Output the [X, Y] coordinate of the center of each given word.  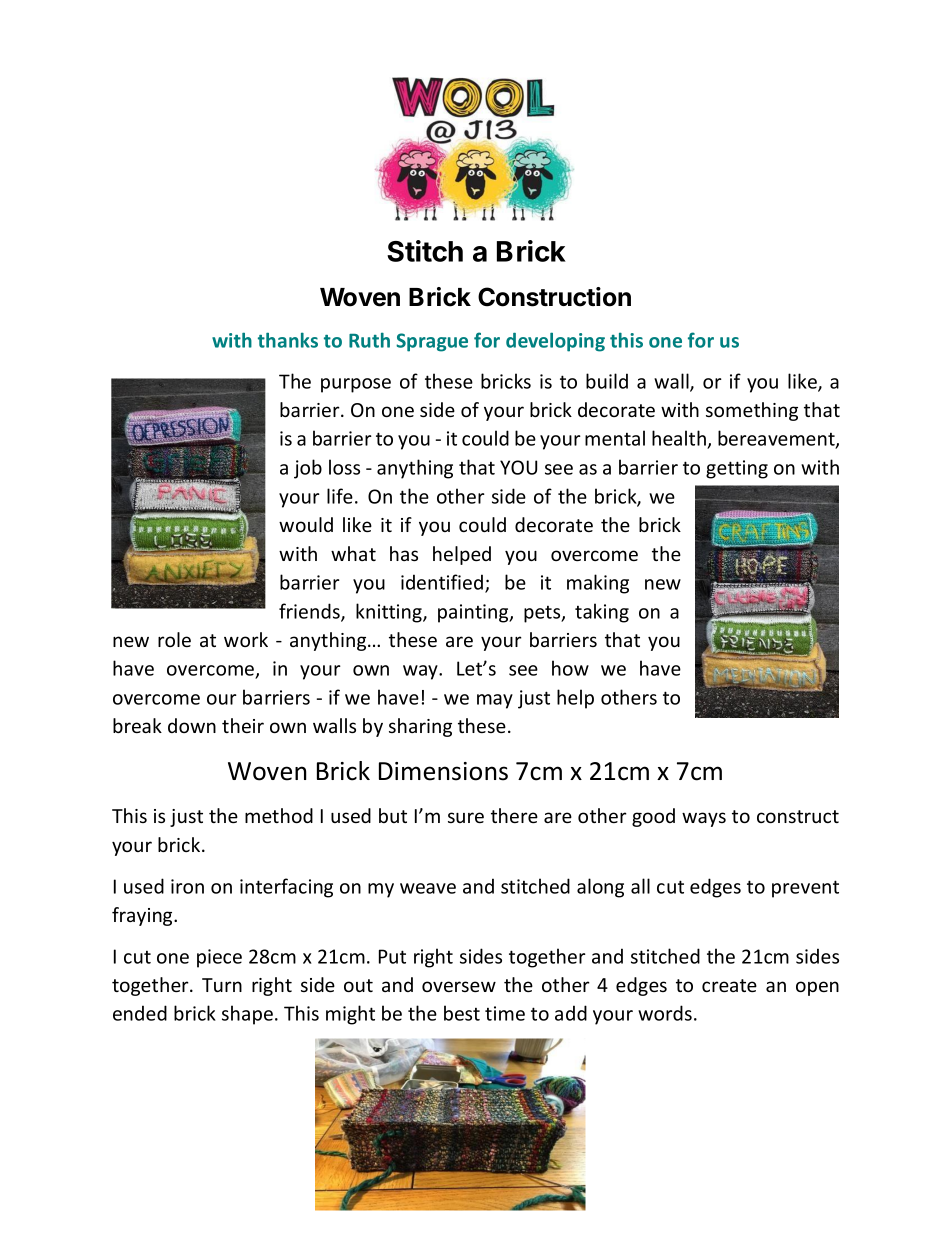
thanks [288, 340]
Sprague [432, 342]
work [246, 639]
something [752, 411]
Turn [222, 985]
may [495, 701]
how [570, 668]
